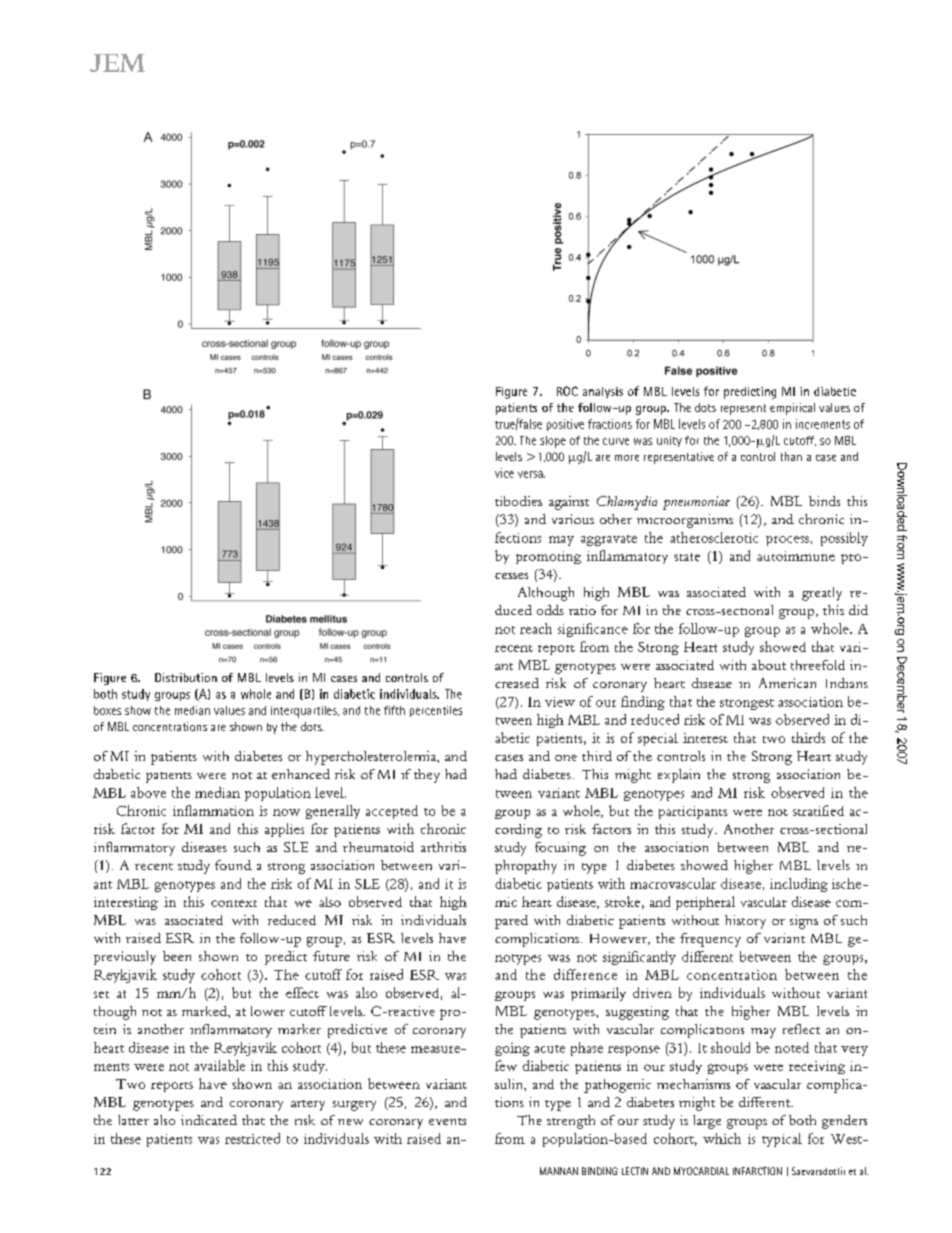 The height and width of the screenshot is (1233, 952). Describe the element at coordinates (565, 425) in the screenshot. I see `positive` at that location.
